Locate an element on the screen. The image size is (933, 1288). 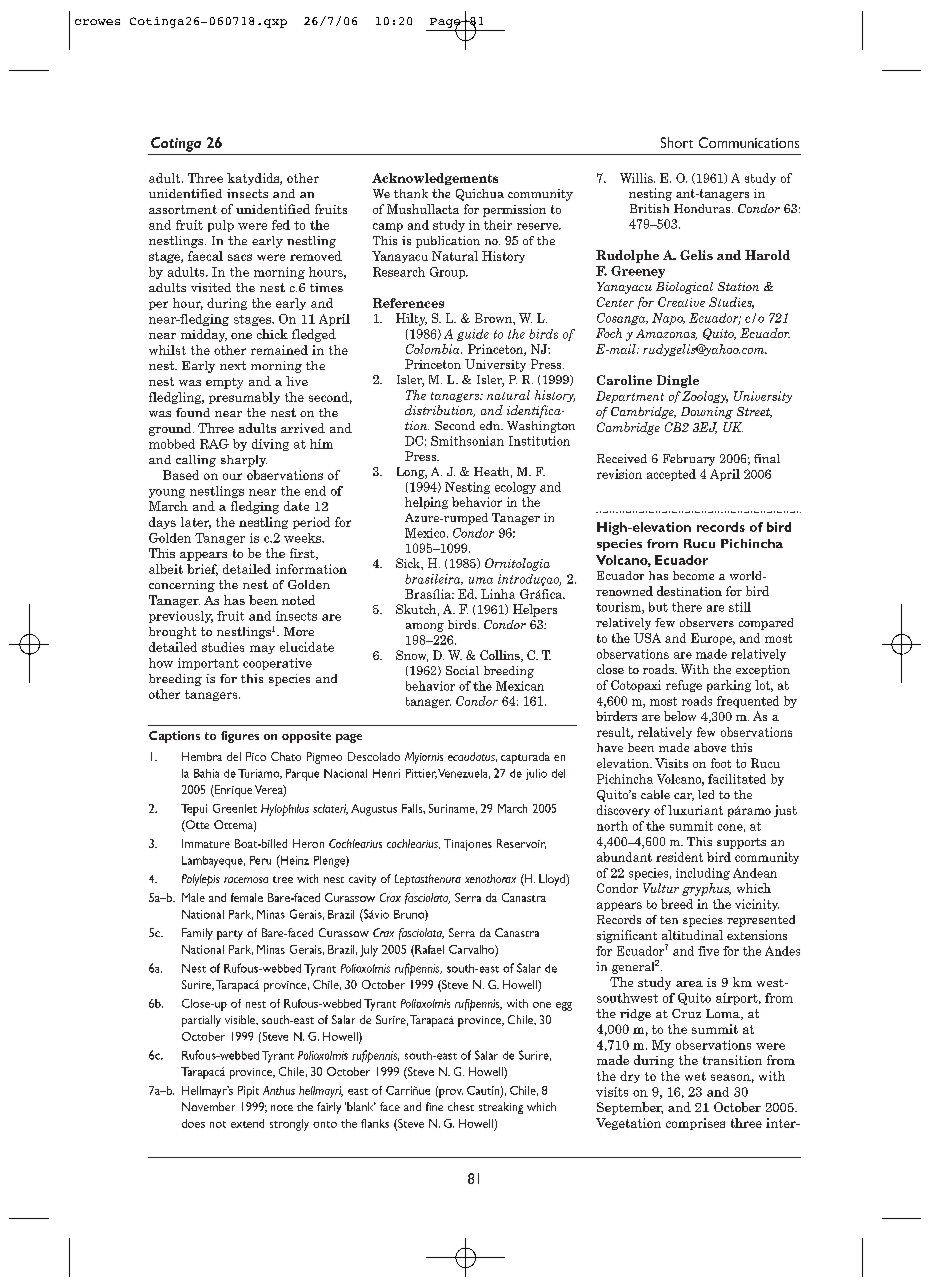
pulp is located at coordinates (221, 226).
